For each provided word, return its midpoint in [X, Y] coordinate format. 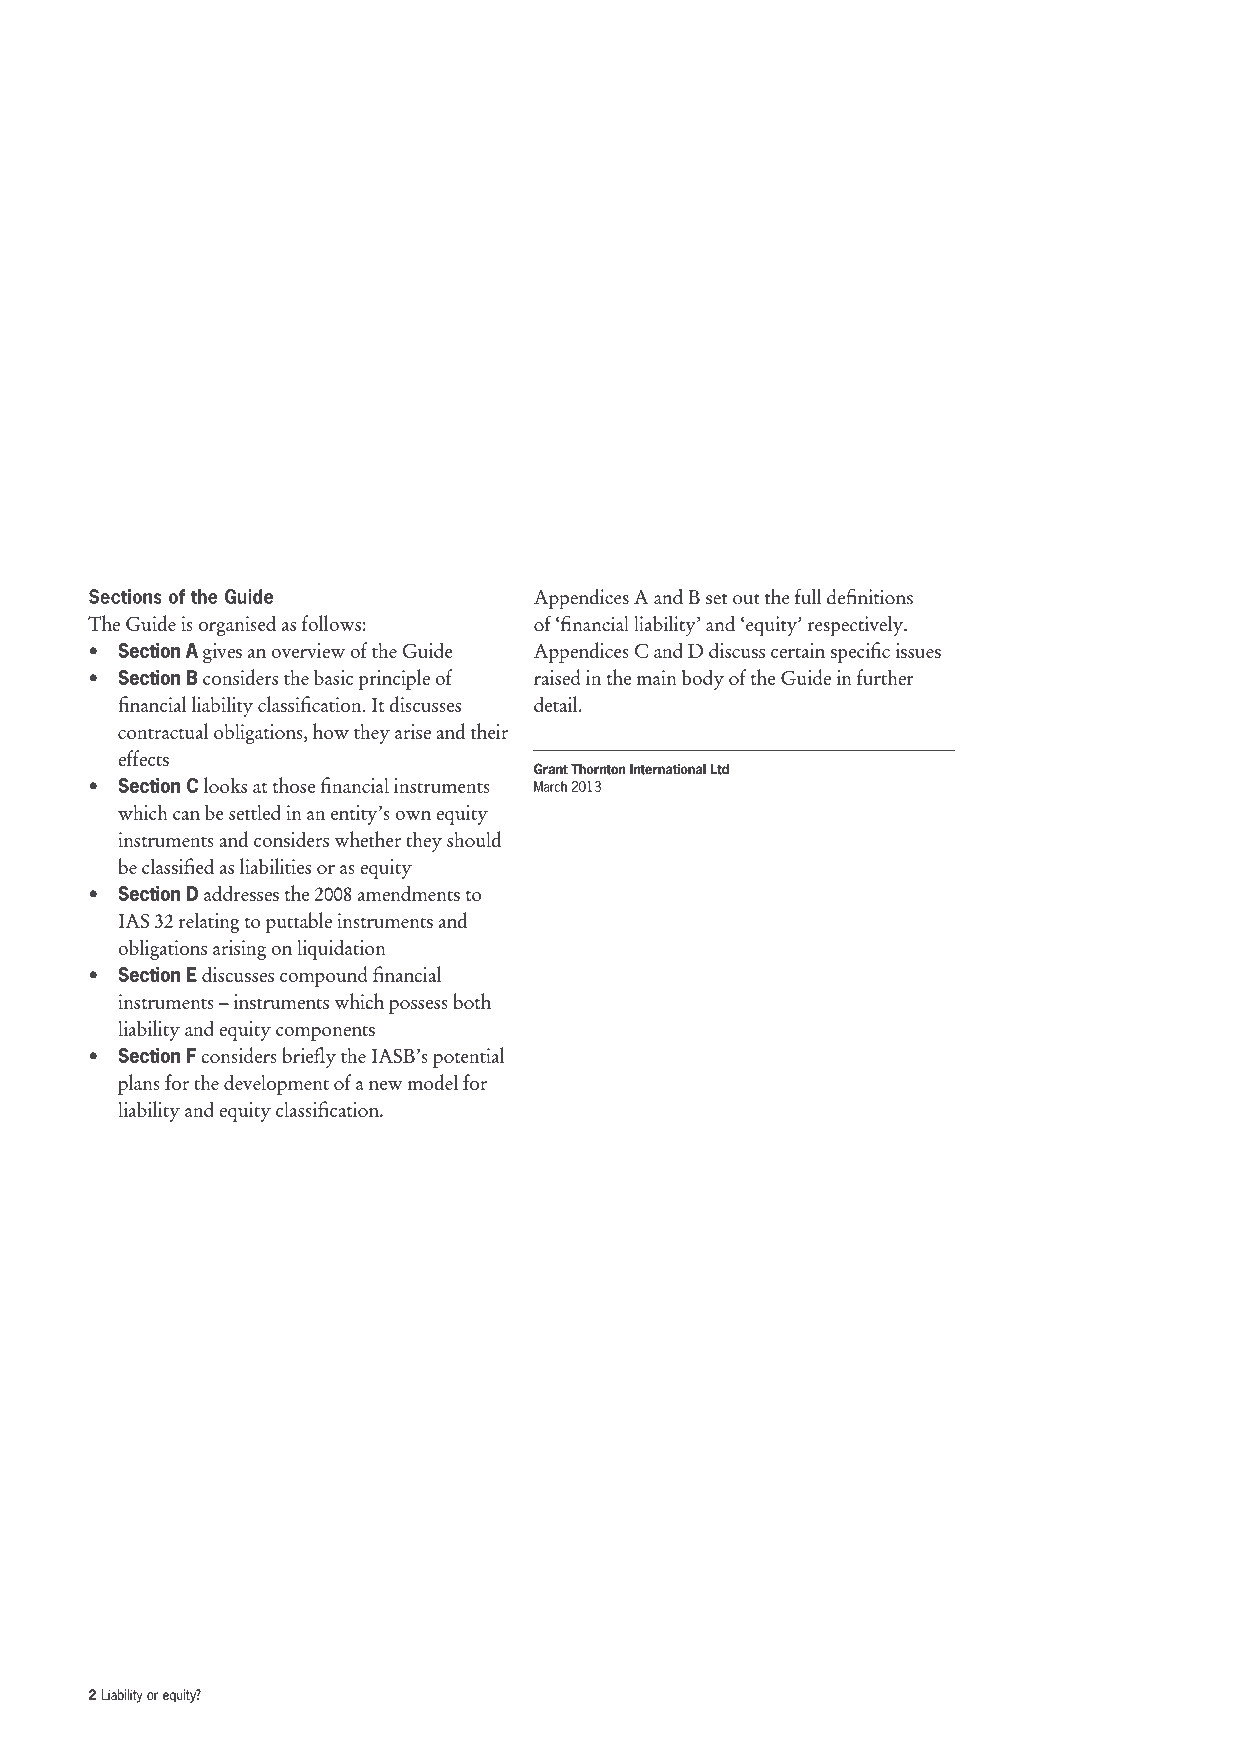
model [433, 1082]
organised [237, 625]
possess [418, 1007]
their [489, 731]
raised [557, 677]
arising [239, 950]
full [808, 596]
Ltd [719, 769]
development [276, 1084]
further [885, 677]
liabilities [275, 866]
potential [468, 1057]
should [474, 839]
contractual [163, 731]
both [472, 1001]
